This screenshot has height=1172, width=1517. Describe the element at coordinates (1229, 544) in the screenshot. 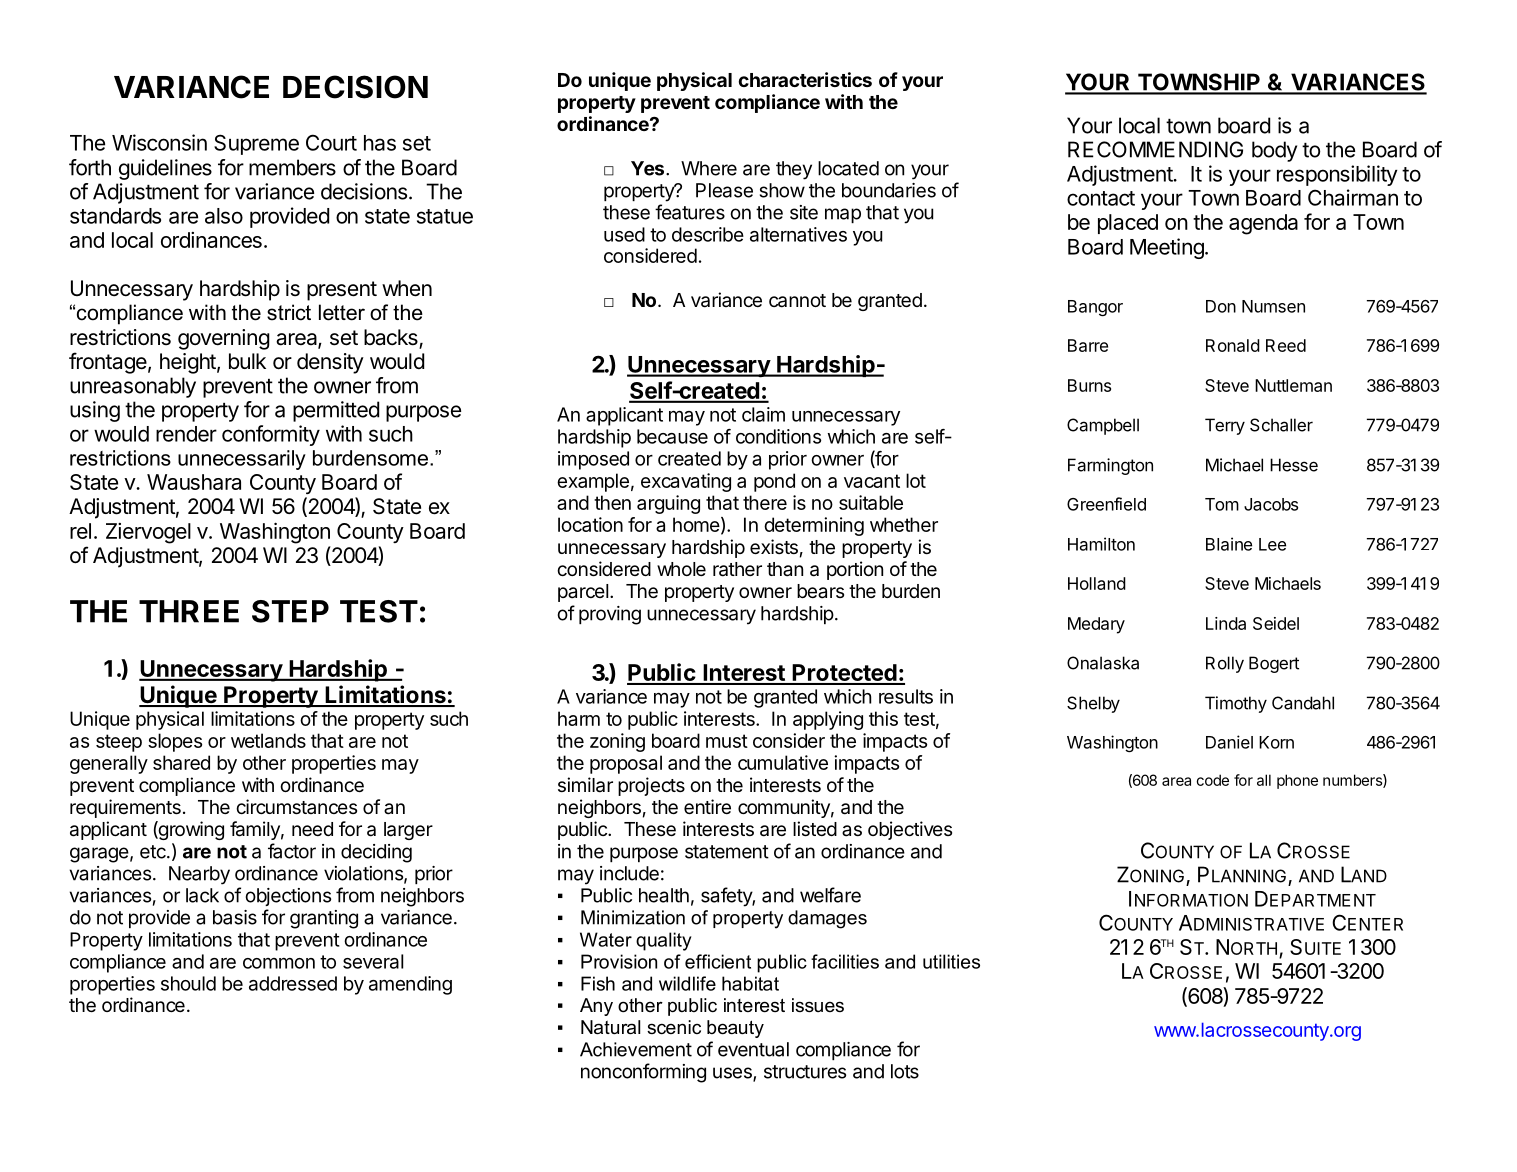

I see `Blaine` at that location.
